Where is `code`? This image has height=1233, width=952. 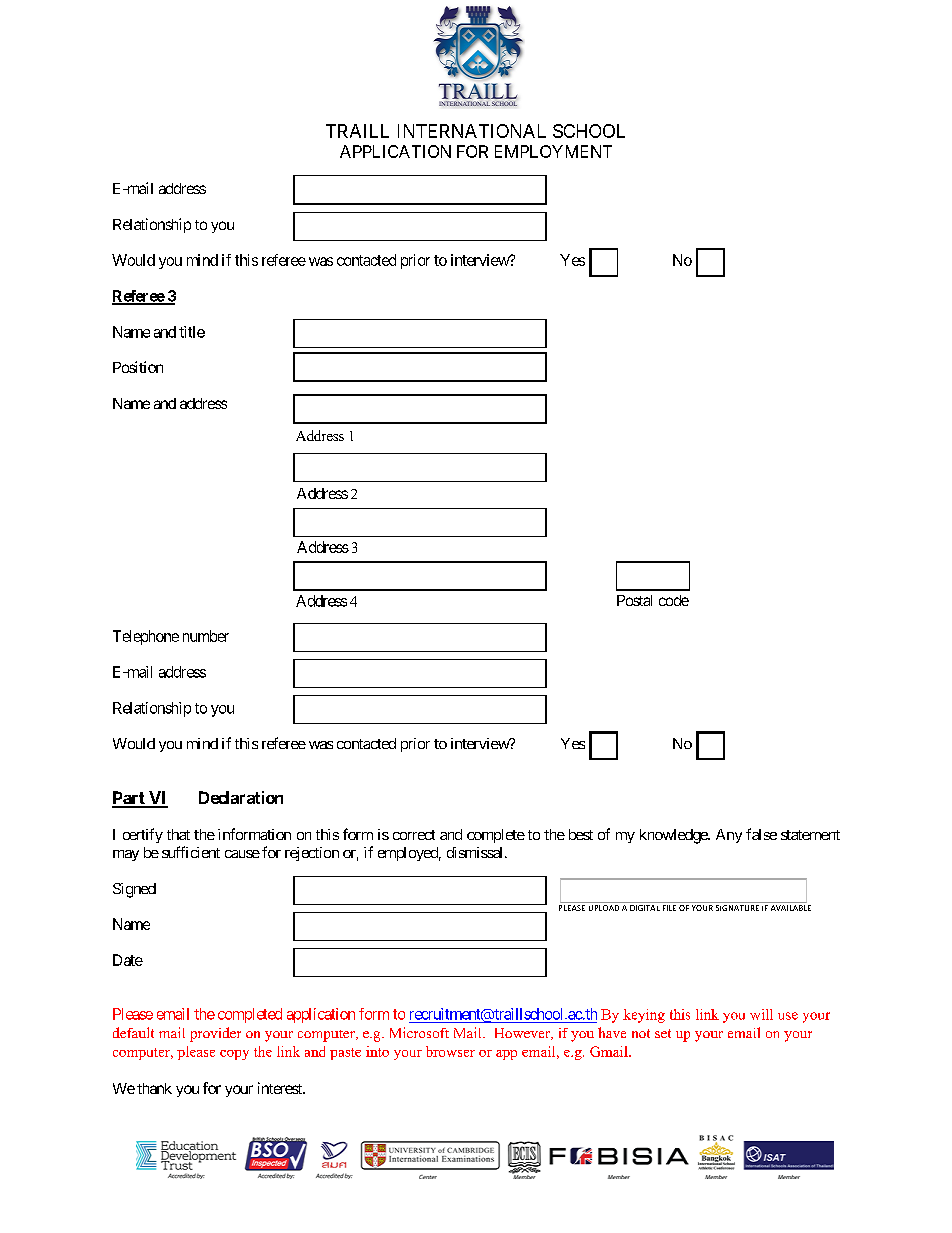 code is located at coordinates (674, 600).
